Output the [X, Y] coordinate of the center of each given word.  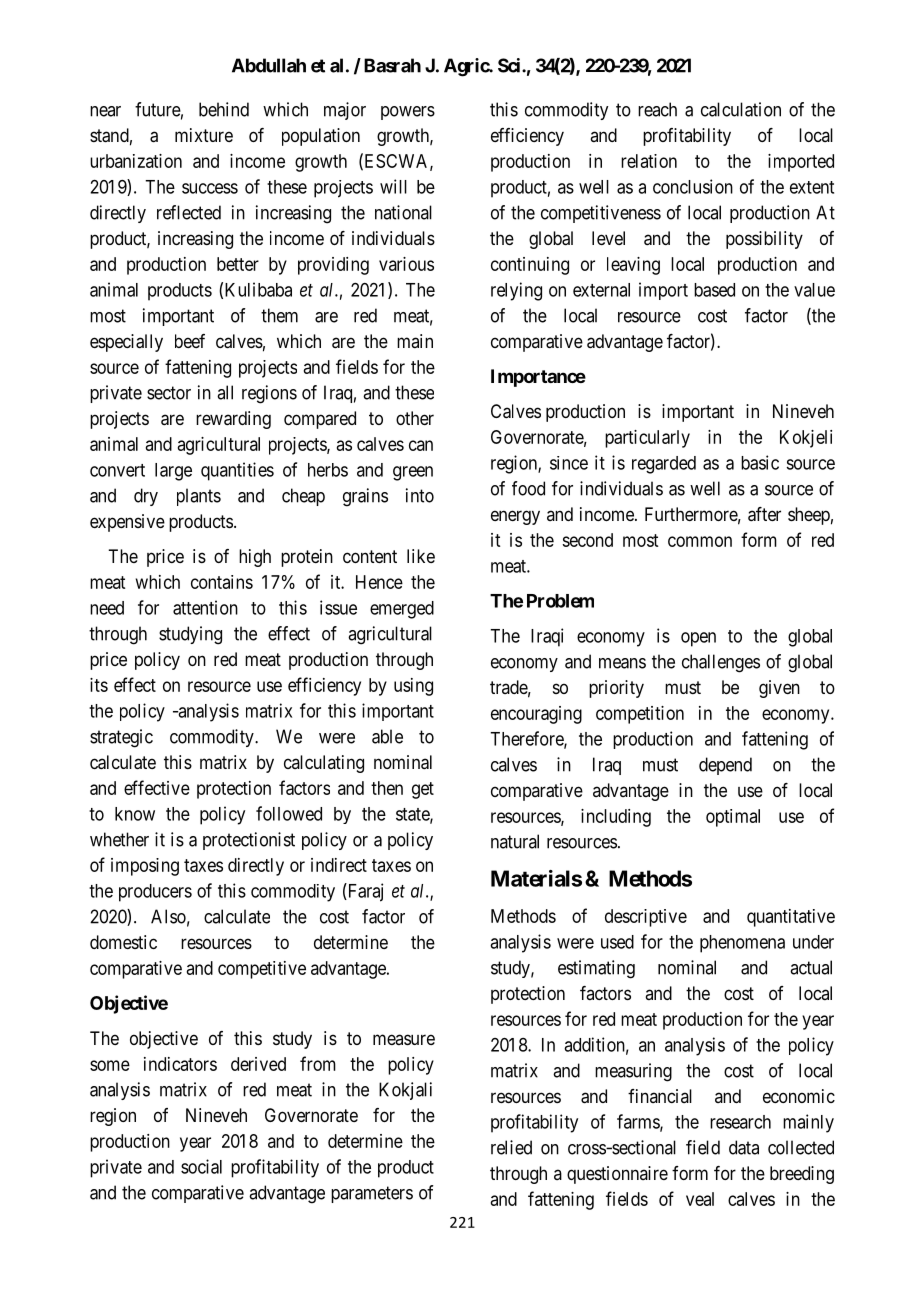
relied [511, 1147]
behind [224, 109]
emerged [402, 610]
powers [408, 113]
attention [205, 607]
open [698, 639]
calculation [741, 109]
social [201, 1166]
